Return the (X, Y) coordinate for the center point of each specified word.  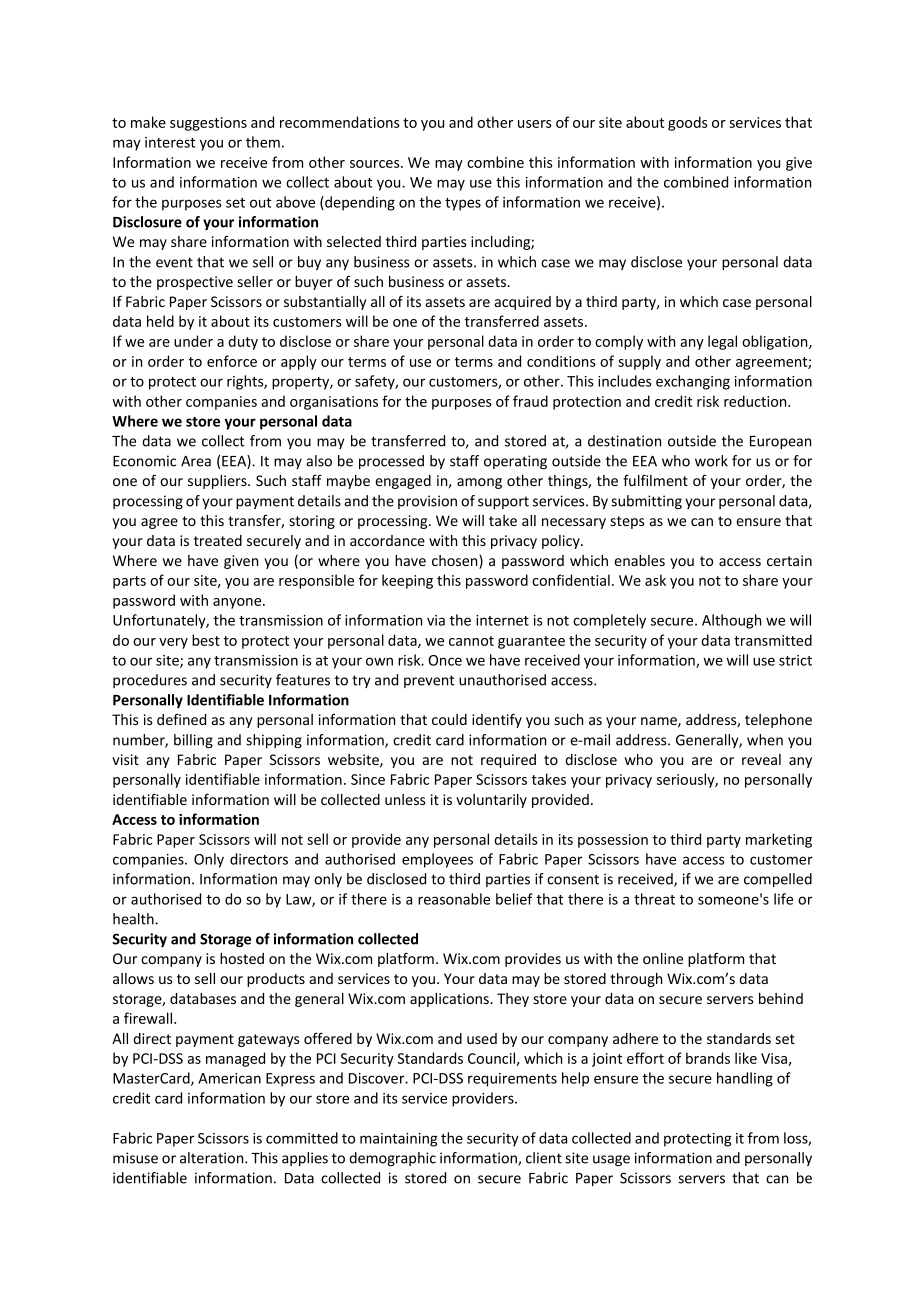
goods (688, 123)
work (711, 461)
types (463, 204)
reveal (761, 759)
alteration (213, 1158)
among (479, 483)
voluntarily (491, 801)
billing (193, 741)
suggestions (208, 124)
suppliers (218, 482)
